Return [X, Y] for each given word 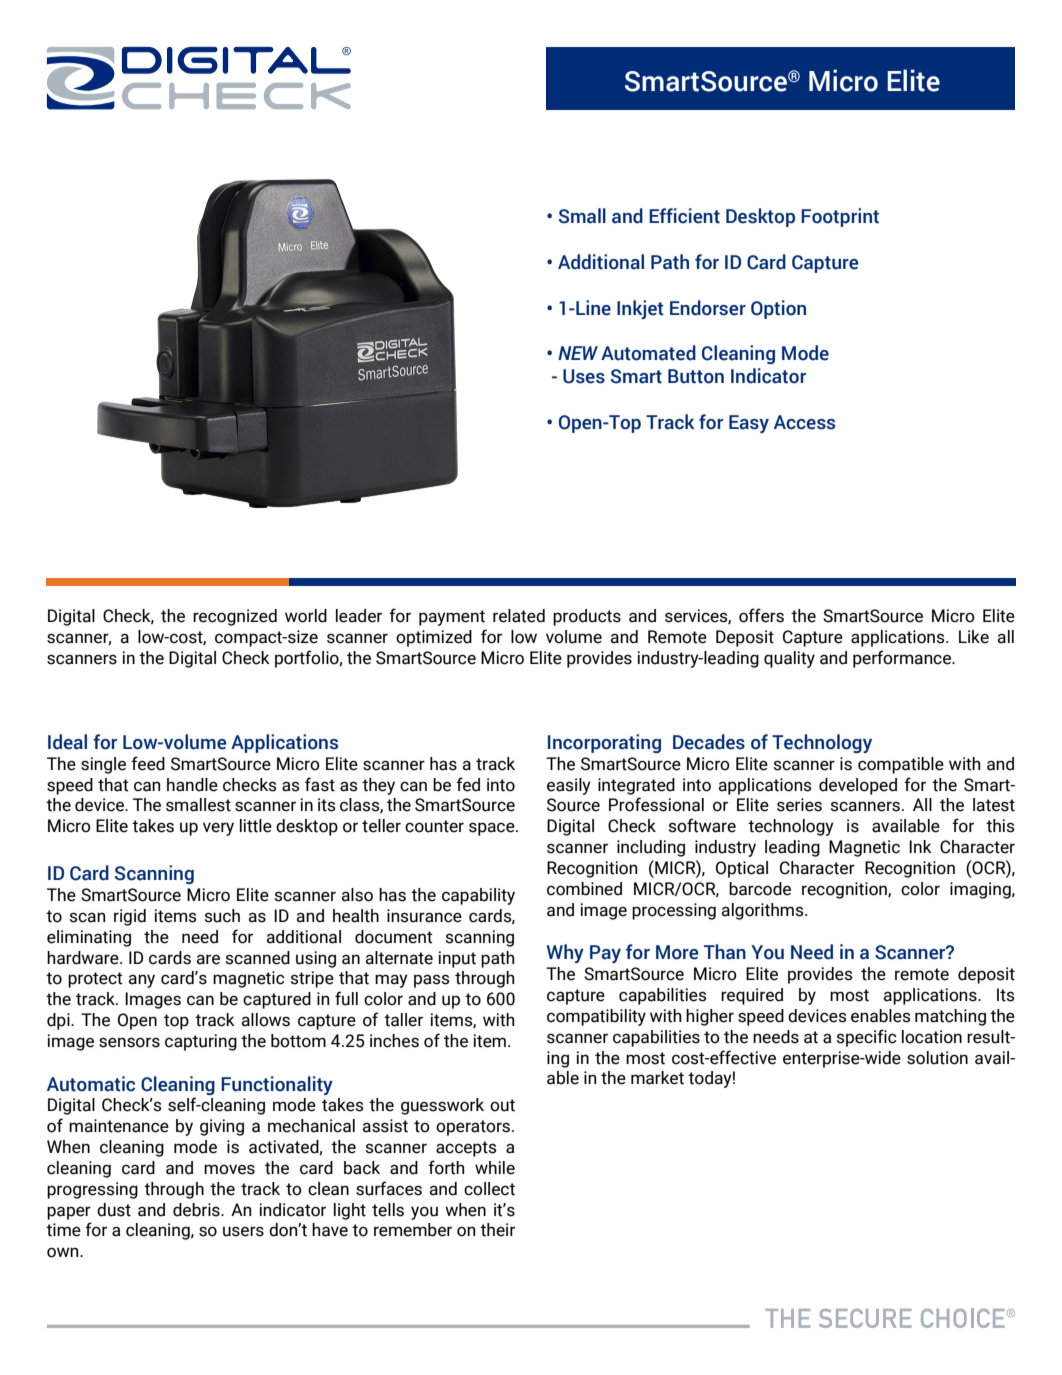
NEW [578, 353]
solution [937, 1058]
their [497, 1230]
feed [148, 763]
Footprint [840, 217]
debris [197, 1210]
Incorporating [604, 743]
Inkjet [640, 309]
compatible [901, 765]
